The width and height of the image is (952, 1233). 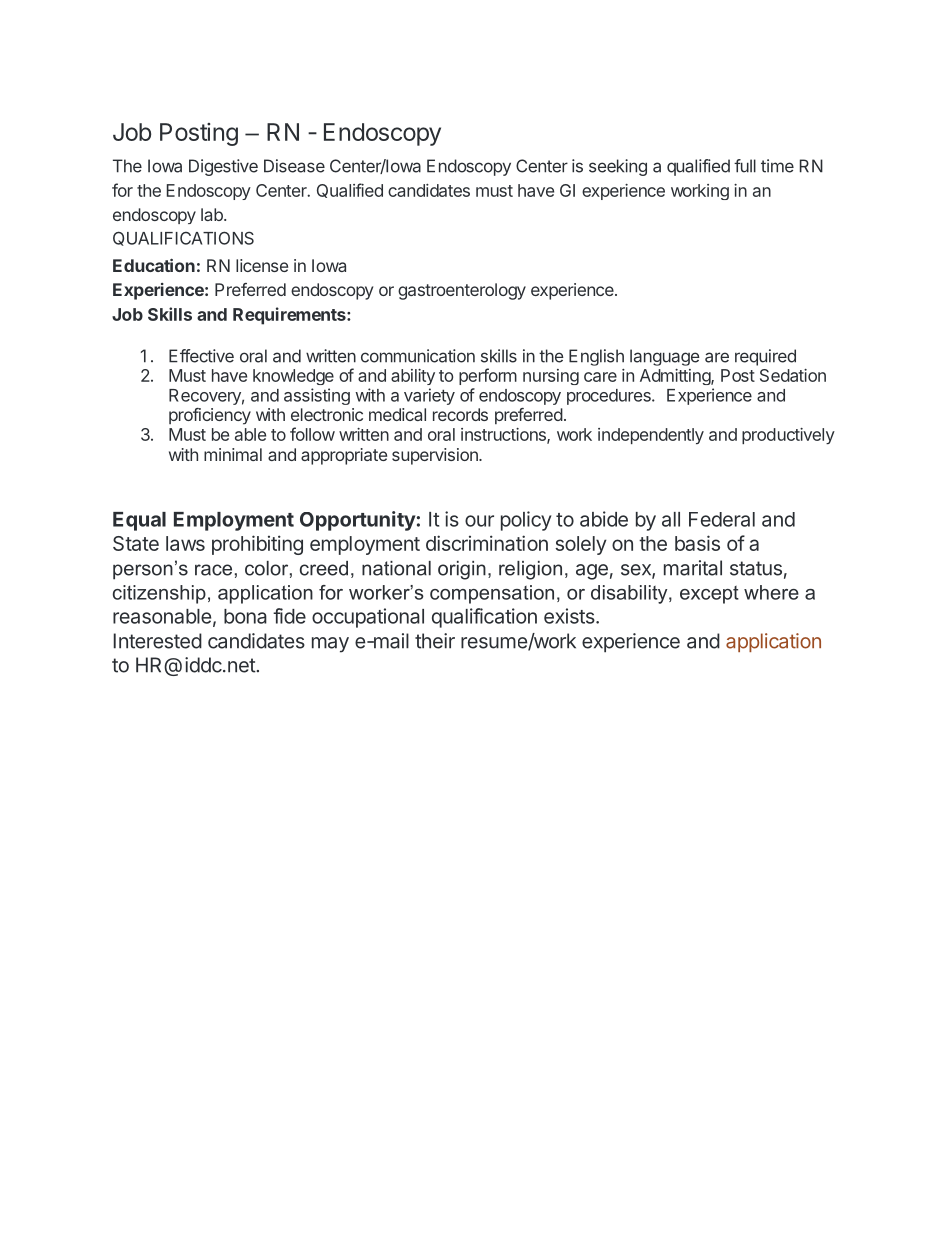 What do you see at coordinates (210, 416) in the image?
I see `proficiency` at bounding box center [210, 416].
